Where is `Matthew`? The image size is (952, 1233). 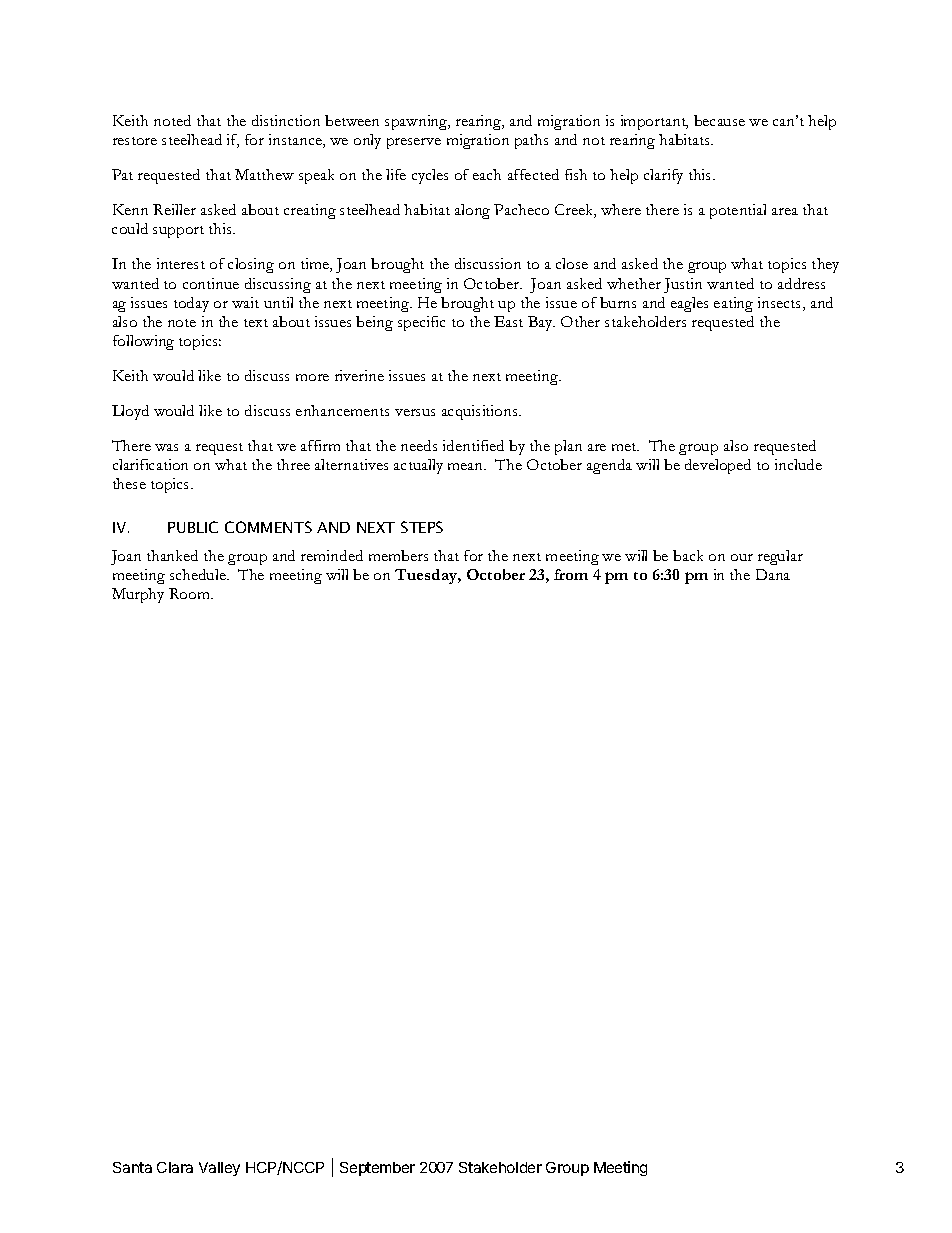 Matthew is located at coordinates (264, 174).
